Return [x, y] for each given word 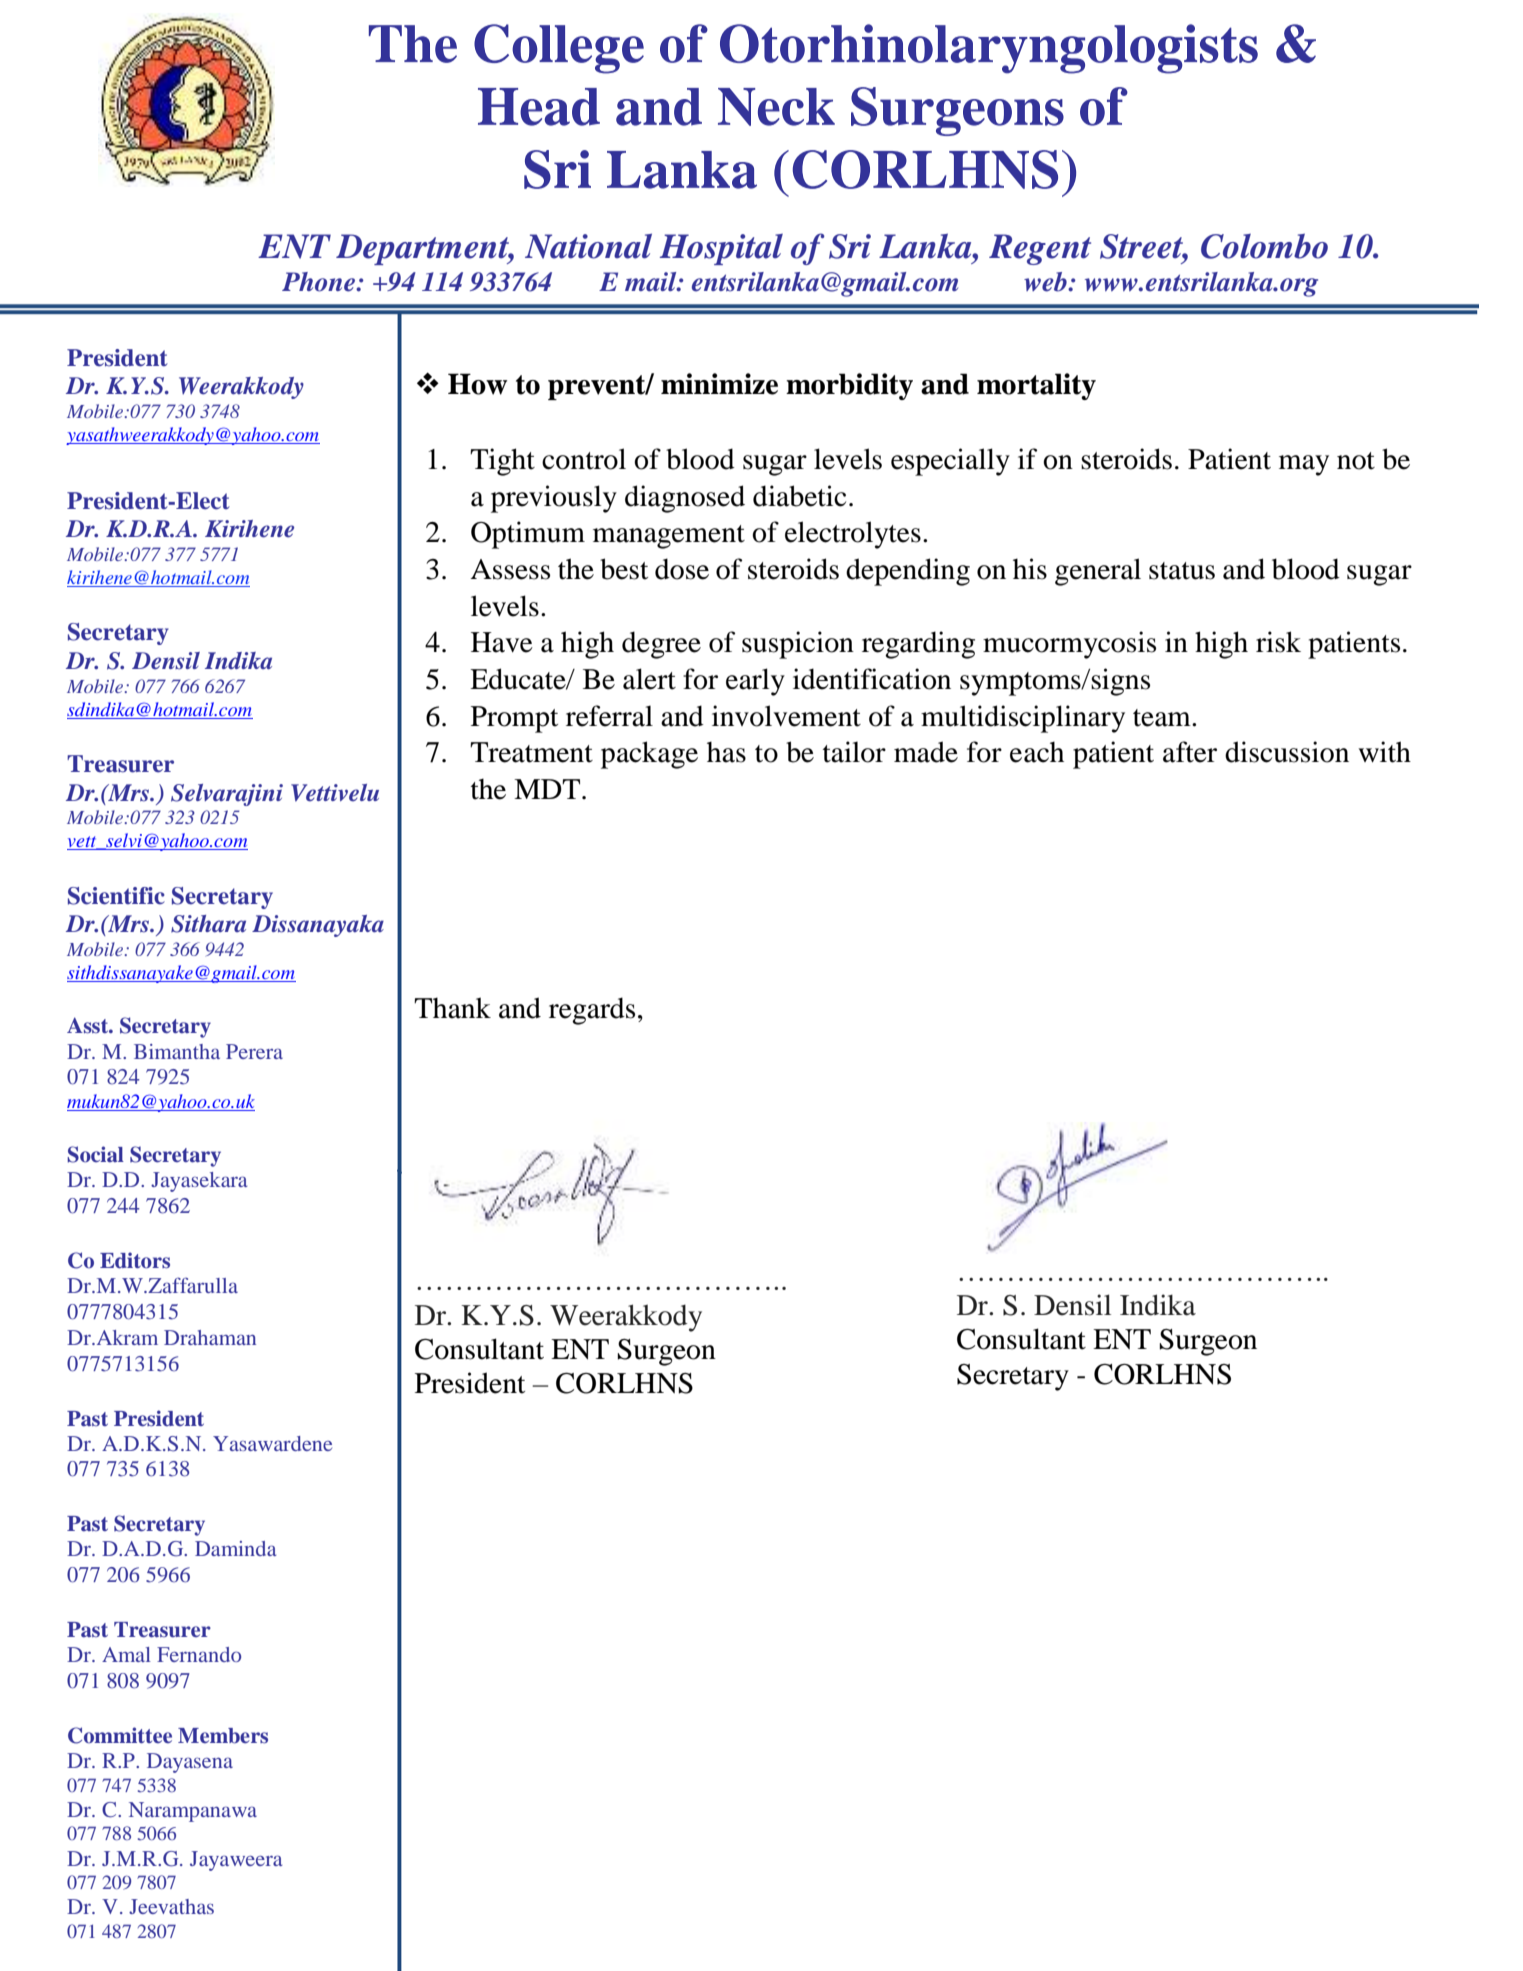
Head [539, 107]
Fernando [199, 1654]
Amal [126, 1654]
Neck [776, 107]
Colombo [1264, 246]
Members [223, 1736]
